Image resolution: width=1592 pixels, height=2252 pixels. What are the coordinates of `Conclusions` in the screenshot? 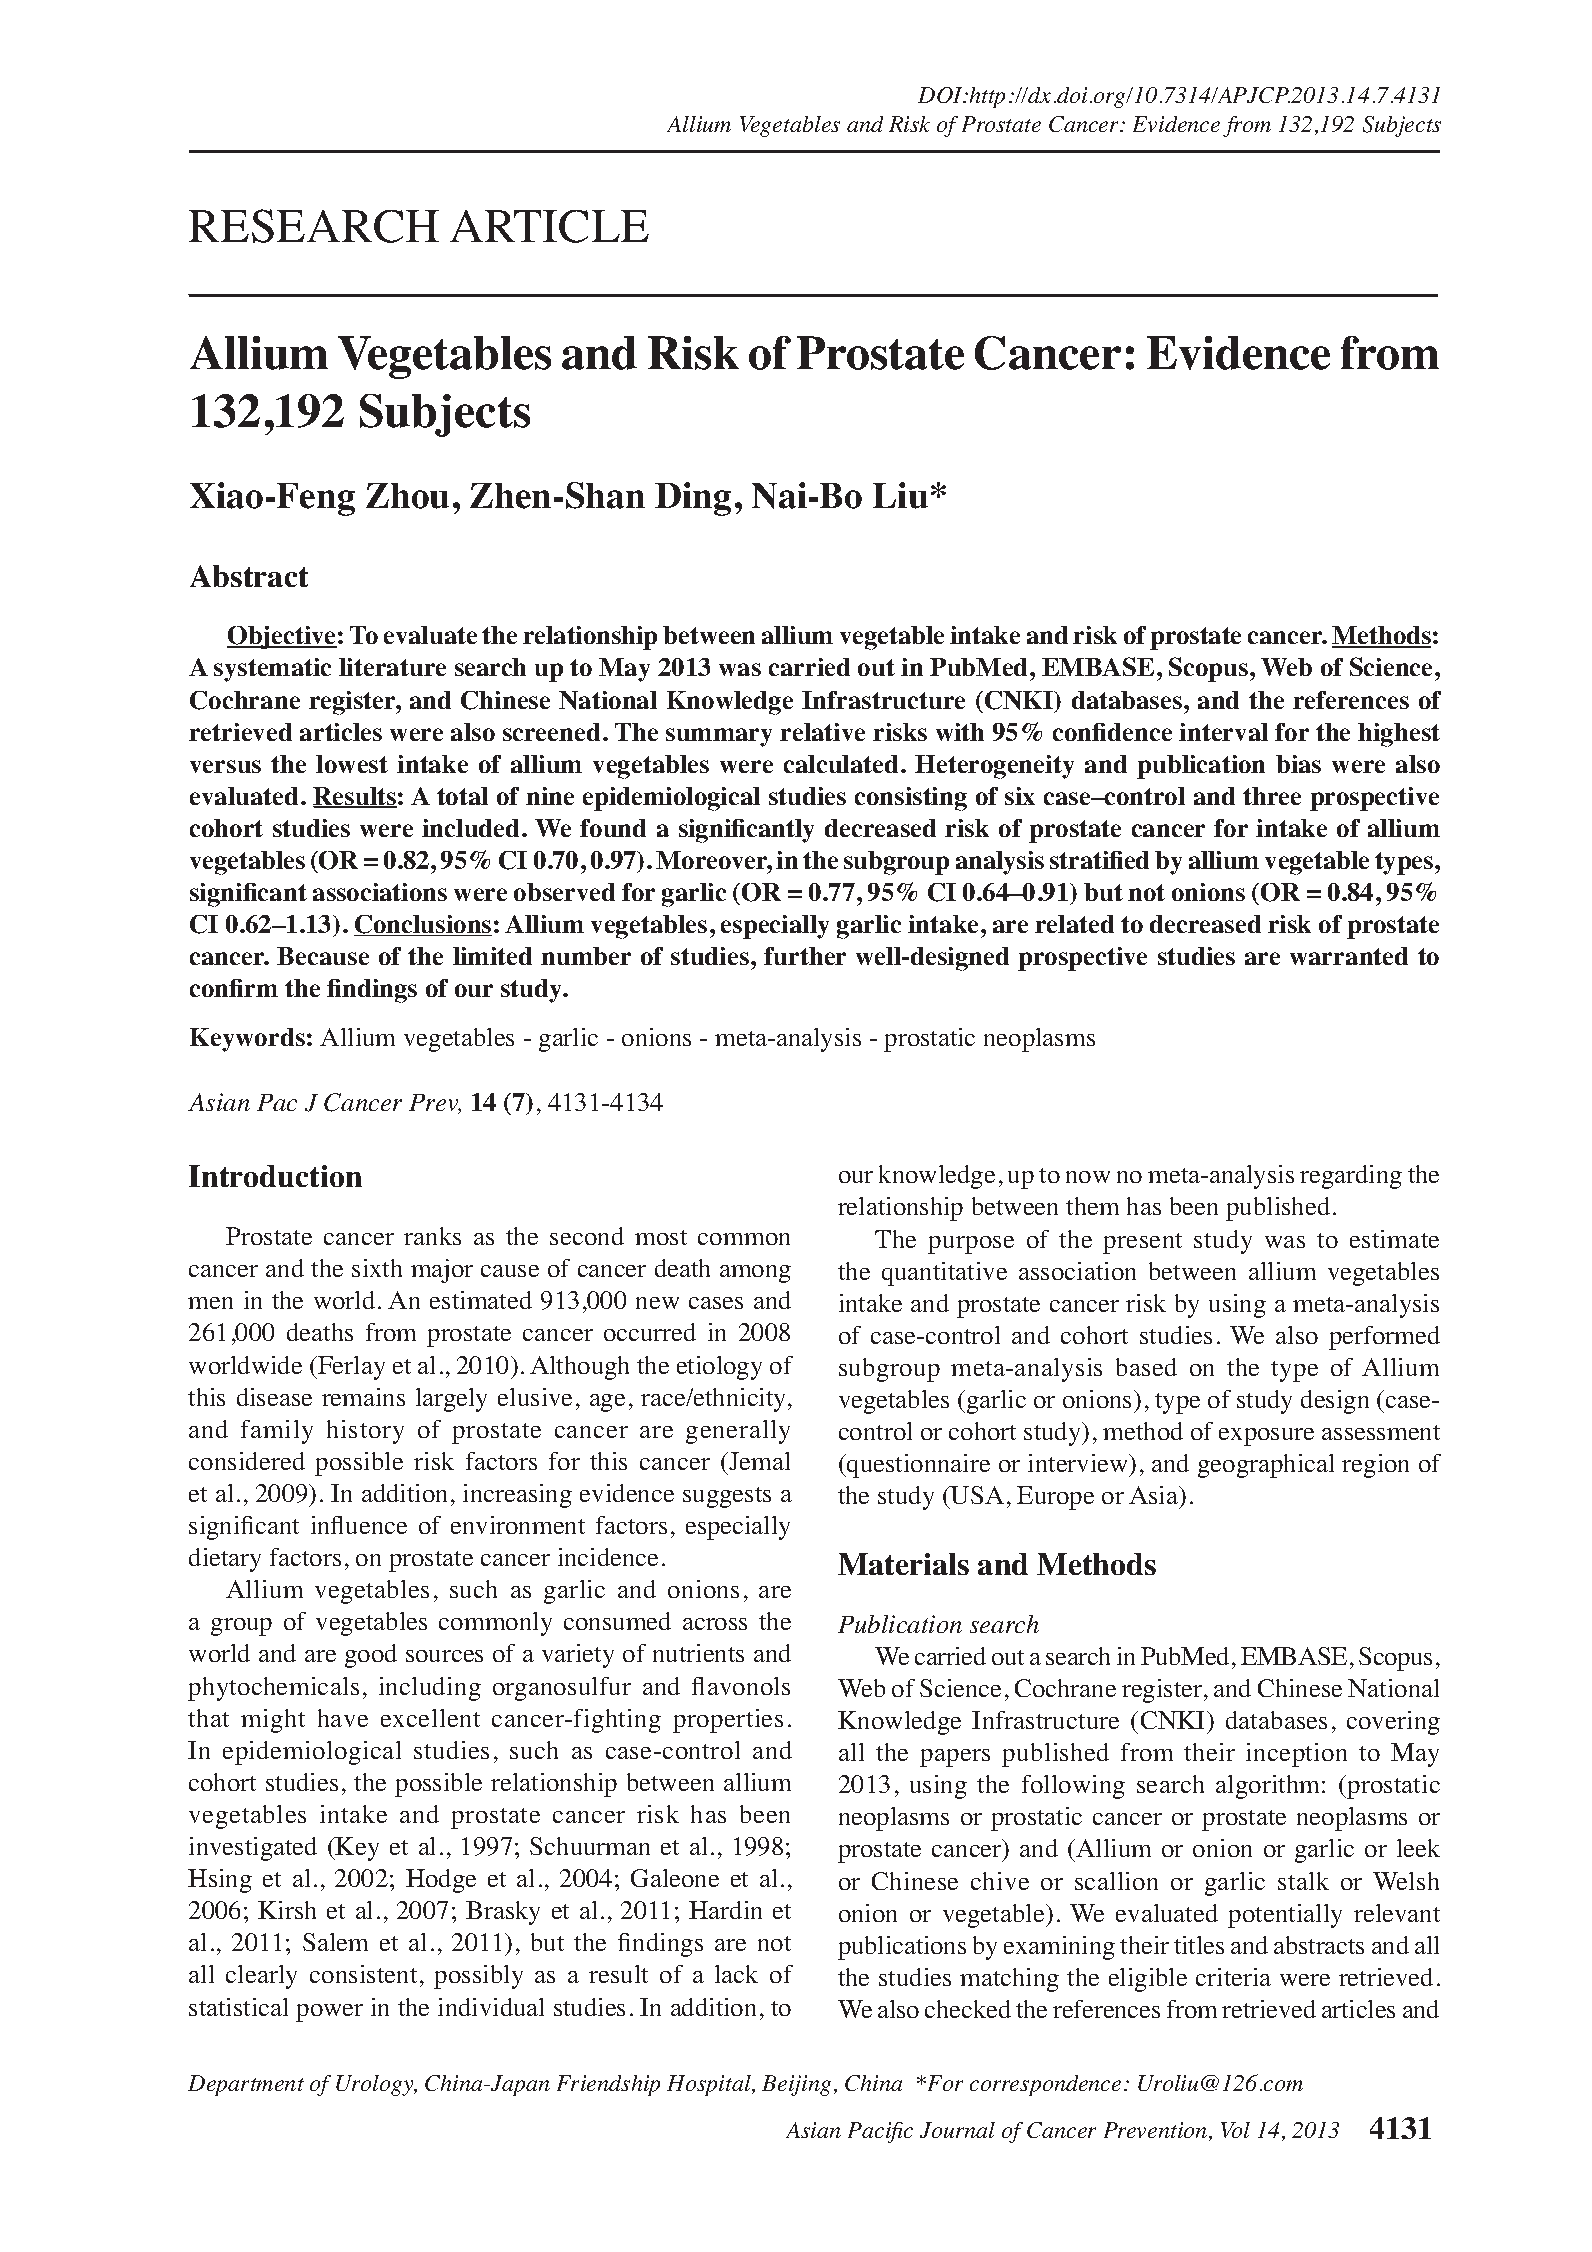 It's located at (423, 925).
